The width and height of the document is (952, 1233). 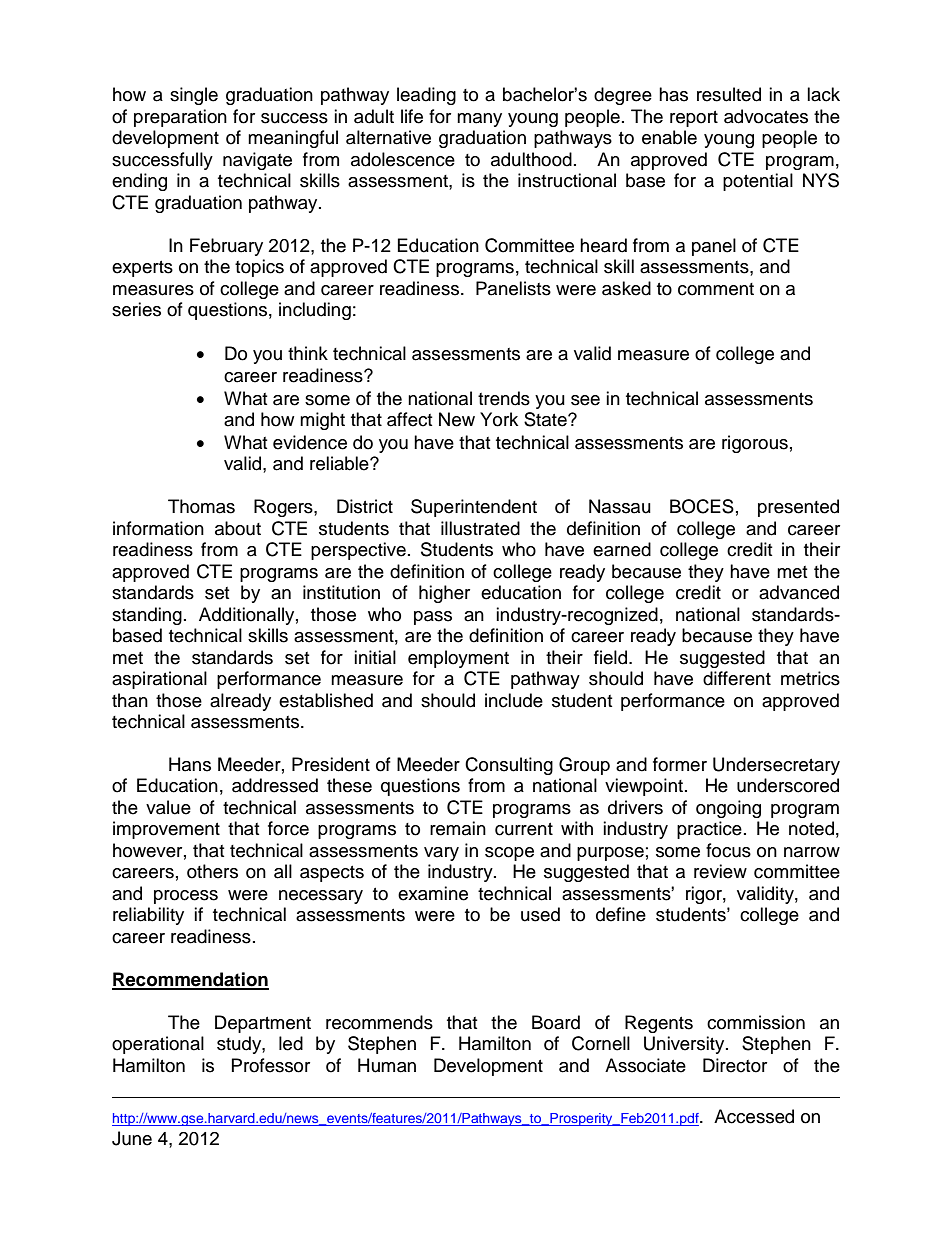 What do you see at coordinates (180, 118) in the document?
I see `preparation` at bounding box center [180, 118].
